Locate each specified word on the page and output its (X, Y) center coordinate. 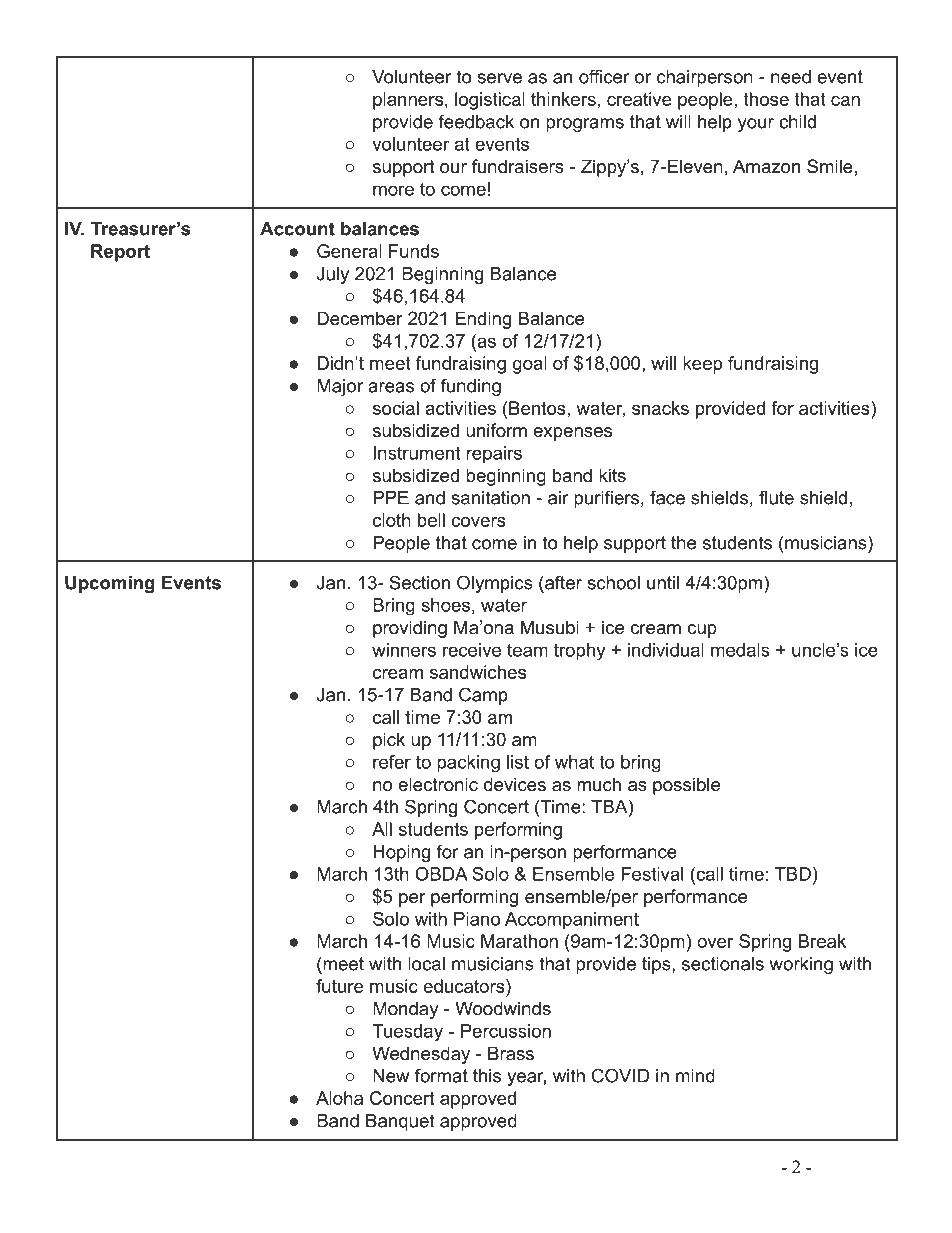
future (339, 986)
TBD (793, 874)
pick (389, 741)
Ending (483, 320)
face (667, 497)
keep (702, 365)
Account (297, 229)
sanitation (490, 498)
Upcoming (110, 584)
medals (740, 650)
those (766, 99)
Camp (483, 696)
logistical (490, 101)
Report (120, 253)
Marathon (519, 941)
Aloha (339, 1098)
